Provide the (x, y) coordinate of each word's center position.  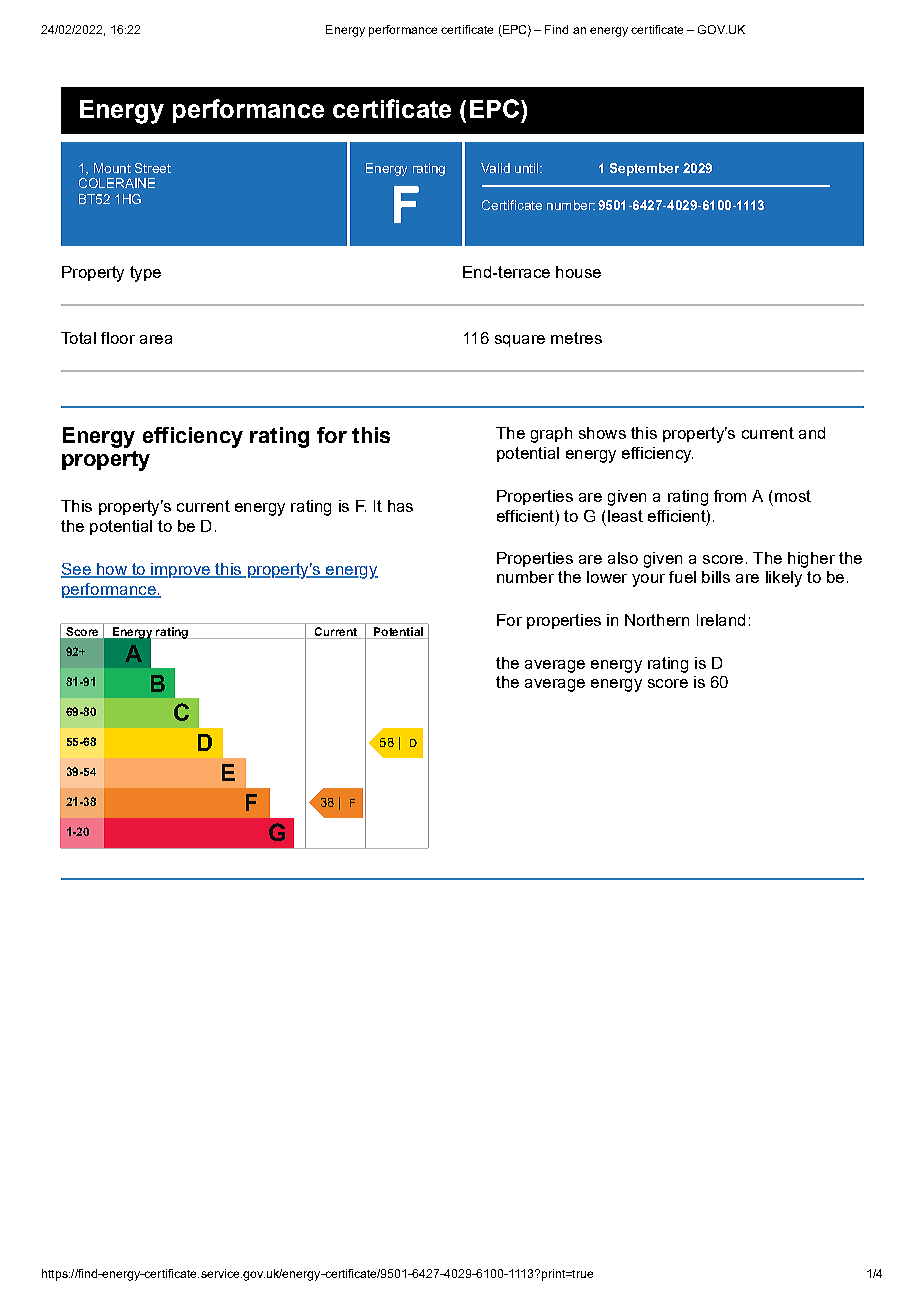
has (400, 506)
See (77, 570)
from (730, 496)
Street (153, 168)
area (156, 339)
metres (576, 338)
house (578, 272)
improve (180, 570)
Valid (495, 168)
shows (602, 433)
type (145, 274)
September (644, 169)
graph (551, 435)
